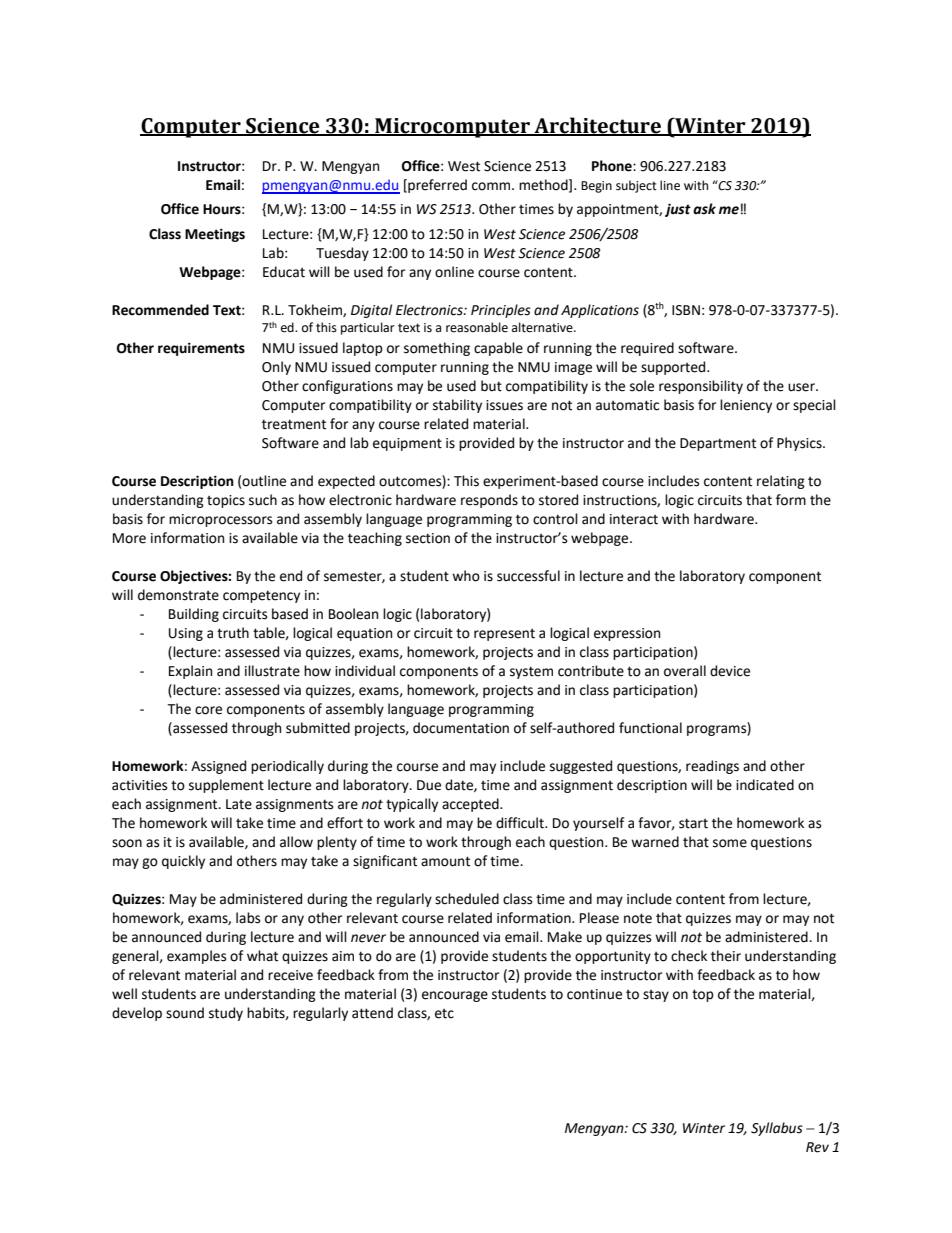 The image size is (952, 1233). I want to click on Using, so click(186, 634).
